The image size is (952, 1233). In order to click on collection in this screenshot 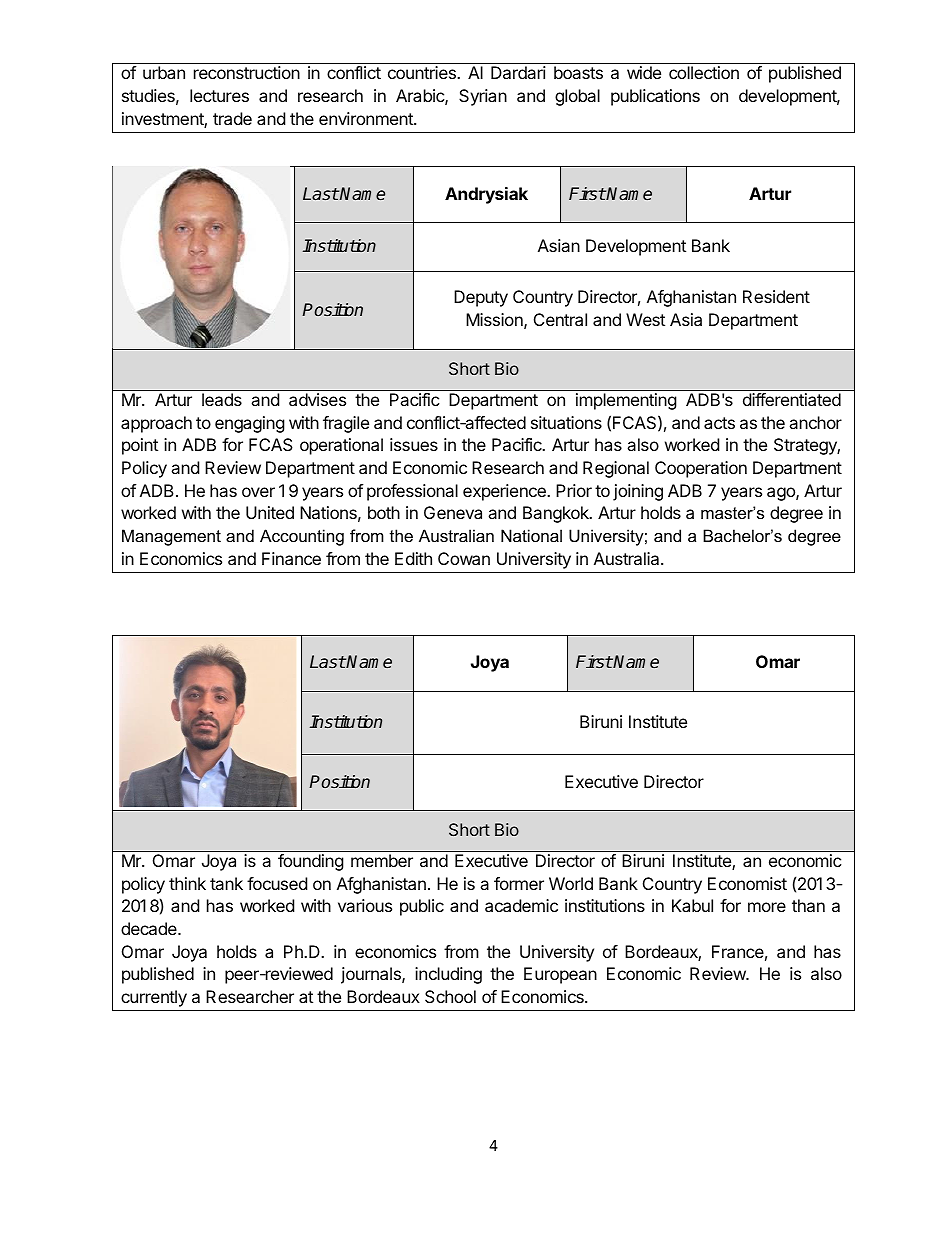, I will do `click(704, 72)`.
